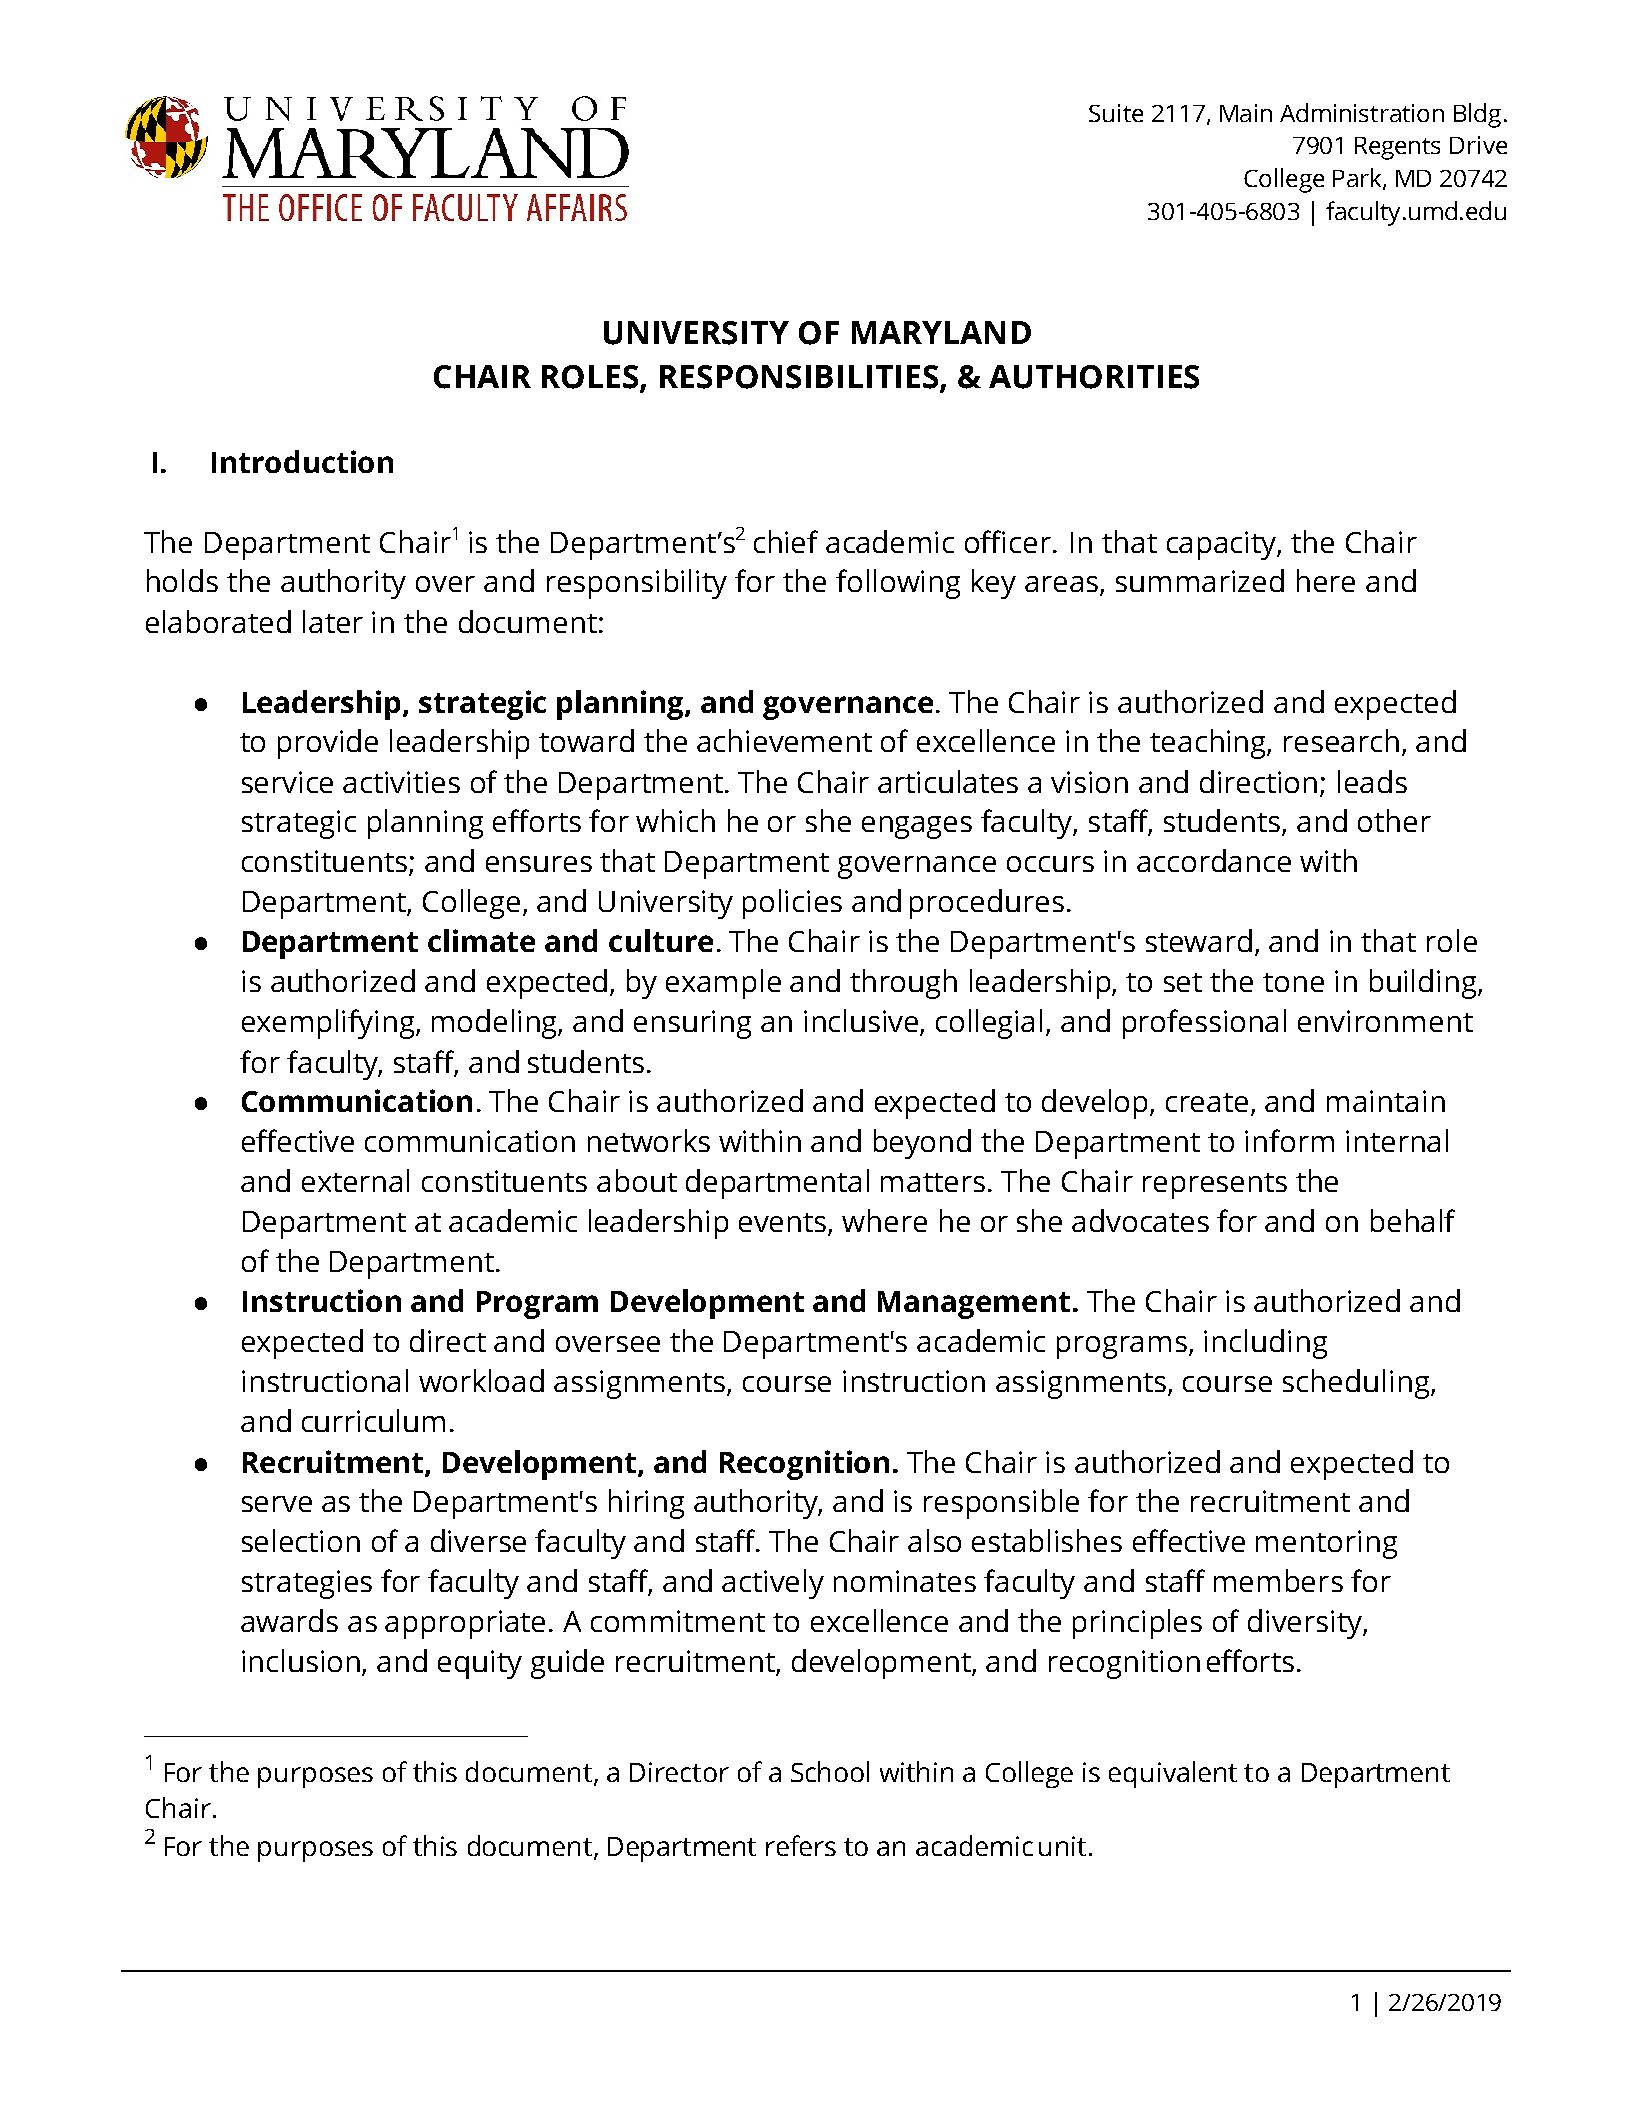  What do you see at coordinates (941, 332) in the screenshot?
I see `MARYLAND` at bounding box center [941, 332].
